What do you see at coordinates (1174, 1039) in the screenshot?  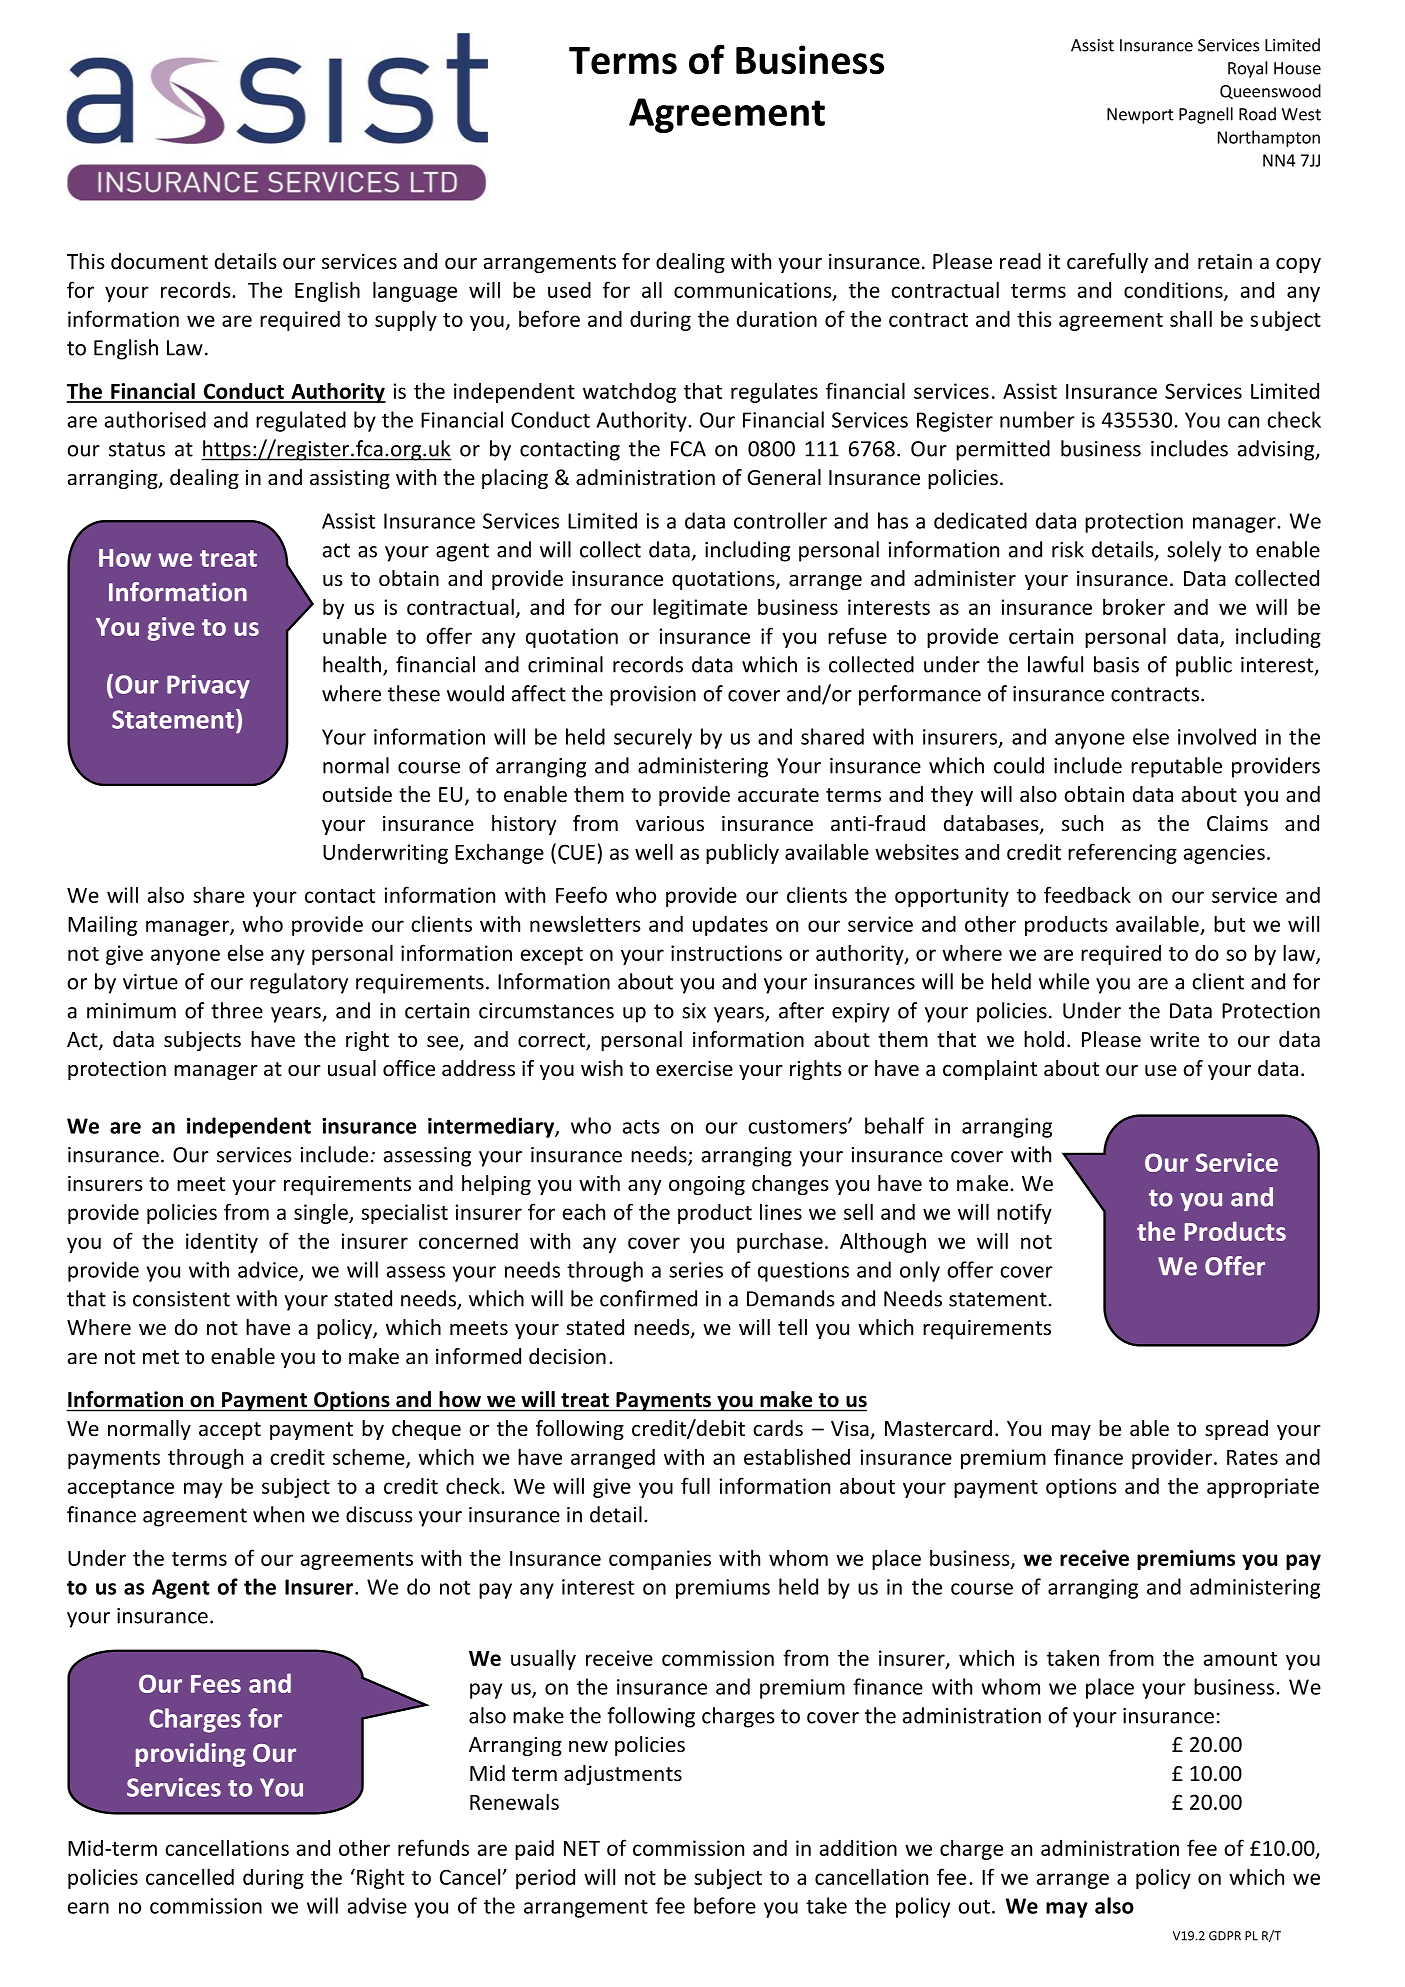 I see `write` at bounding box center [1174, 1039].
